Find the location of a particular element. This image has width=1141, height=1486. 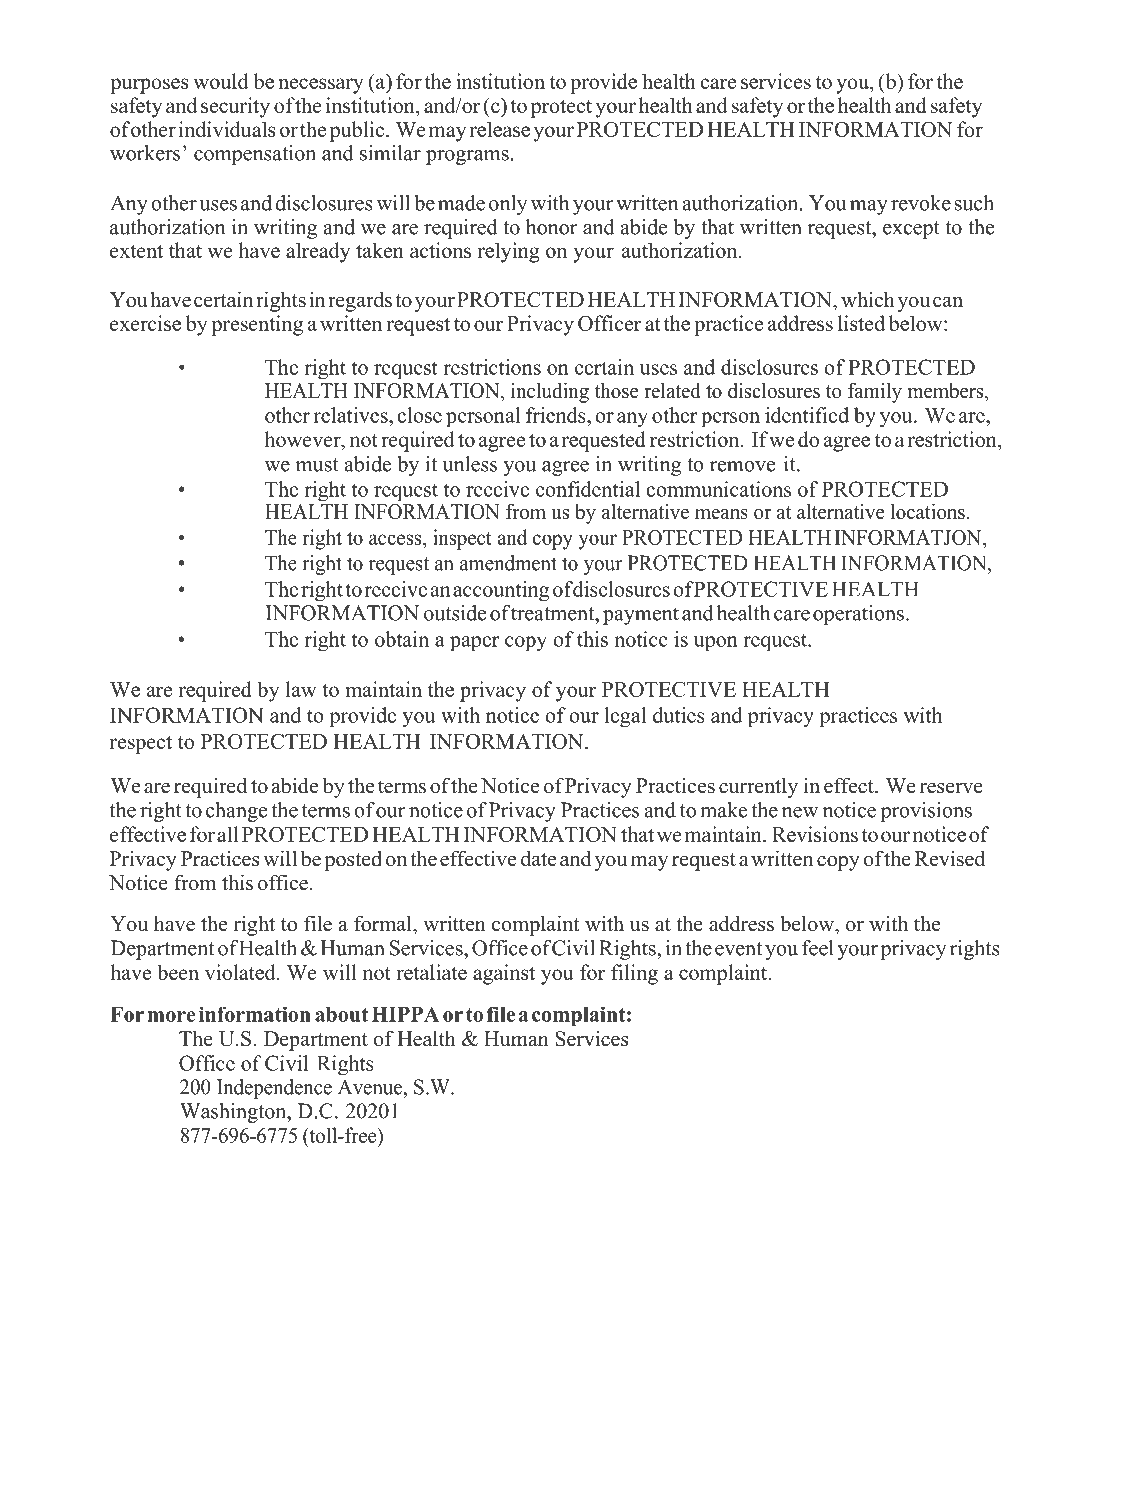

programs is located at coordinates (467, 157).
